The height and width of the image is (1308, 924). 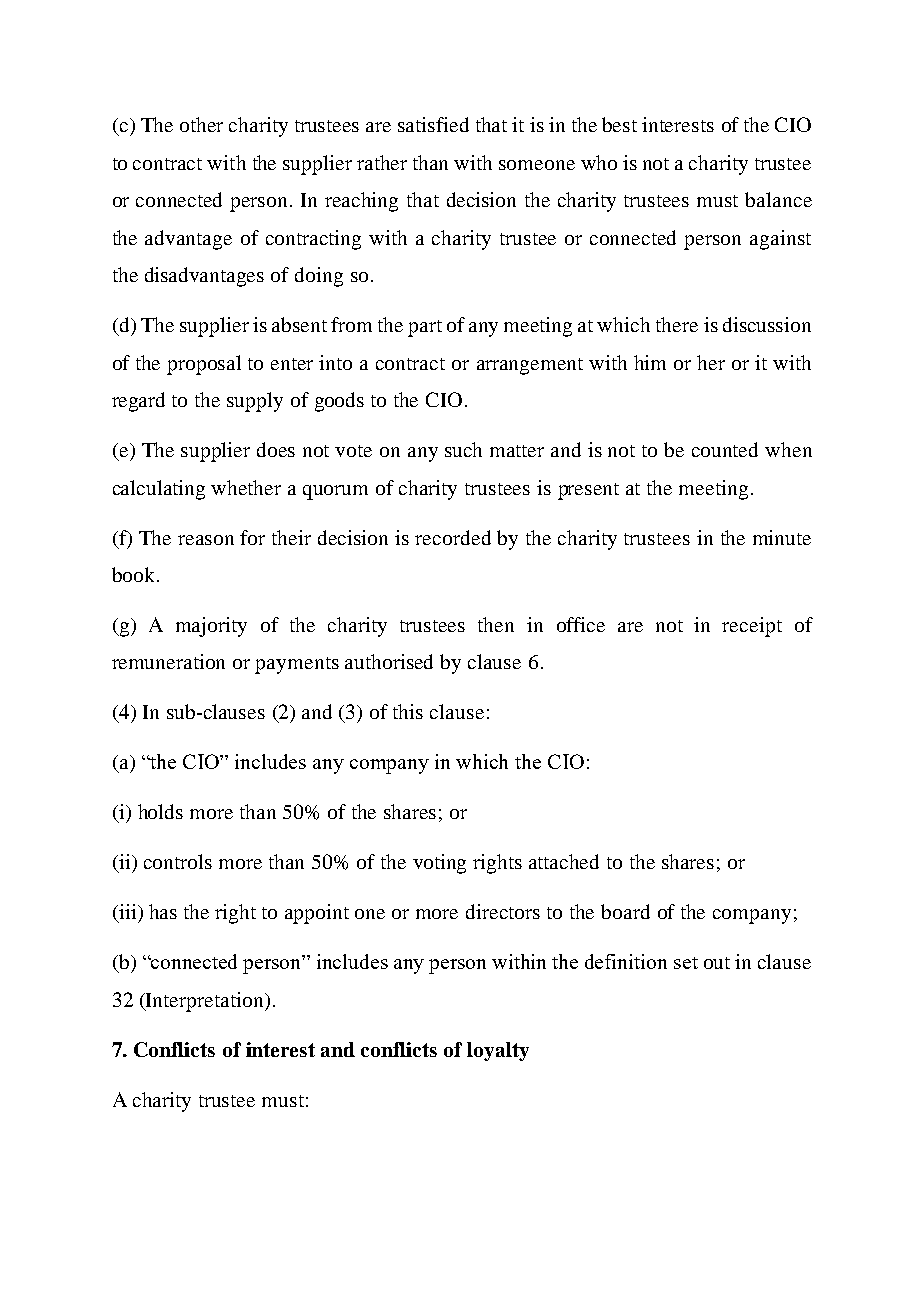 I want to click on balance, so click(x=778, y=199).
